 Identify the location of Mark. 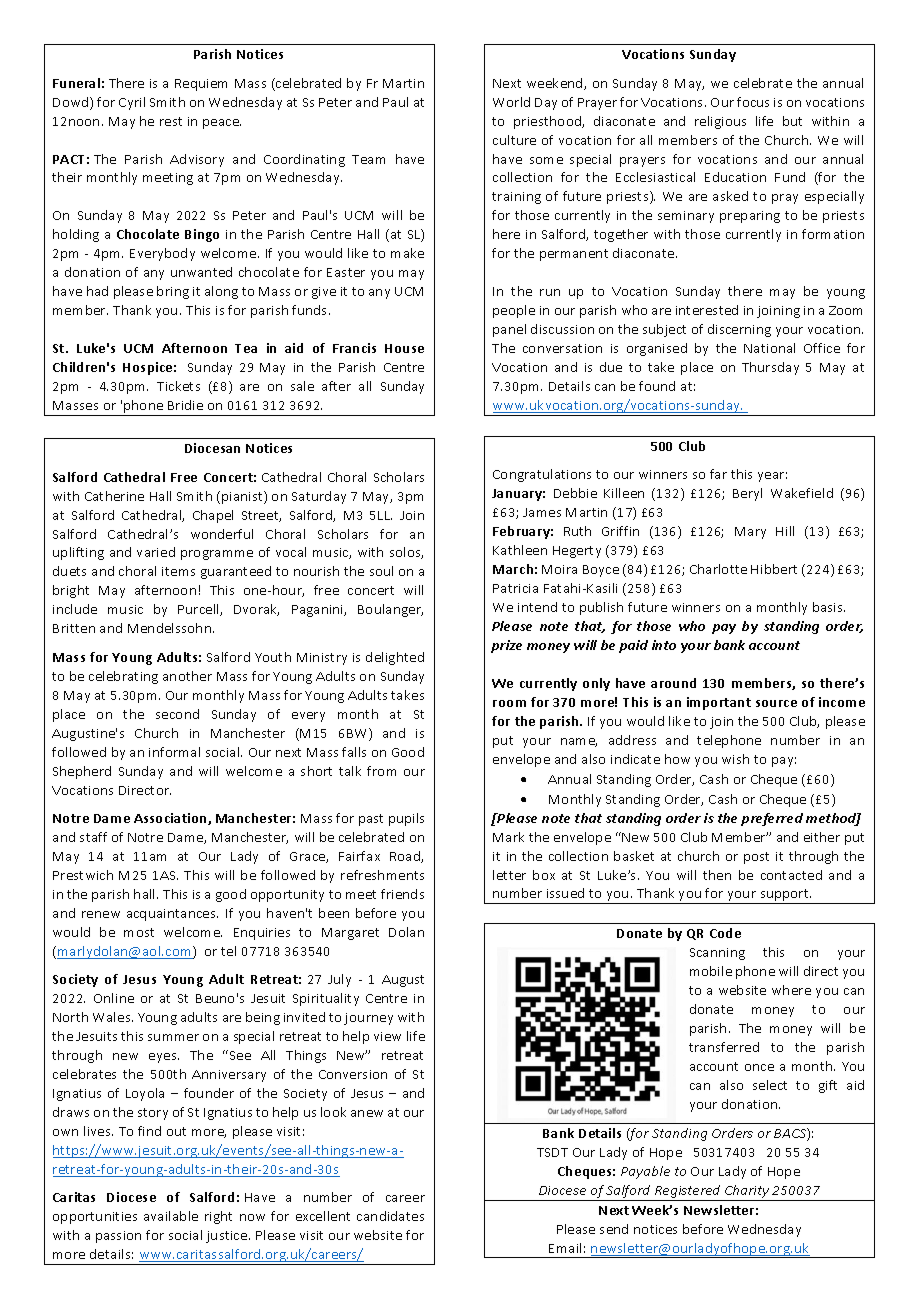
(508, 837).
